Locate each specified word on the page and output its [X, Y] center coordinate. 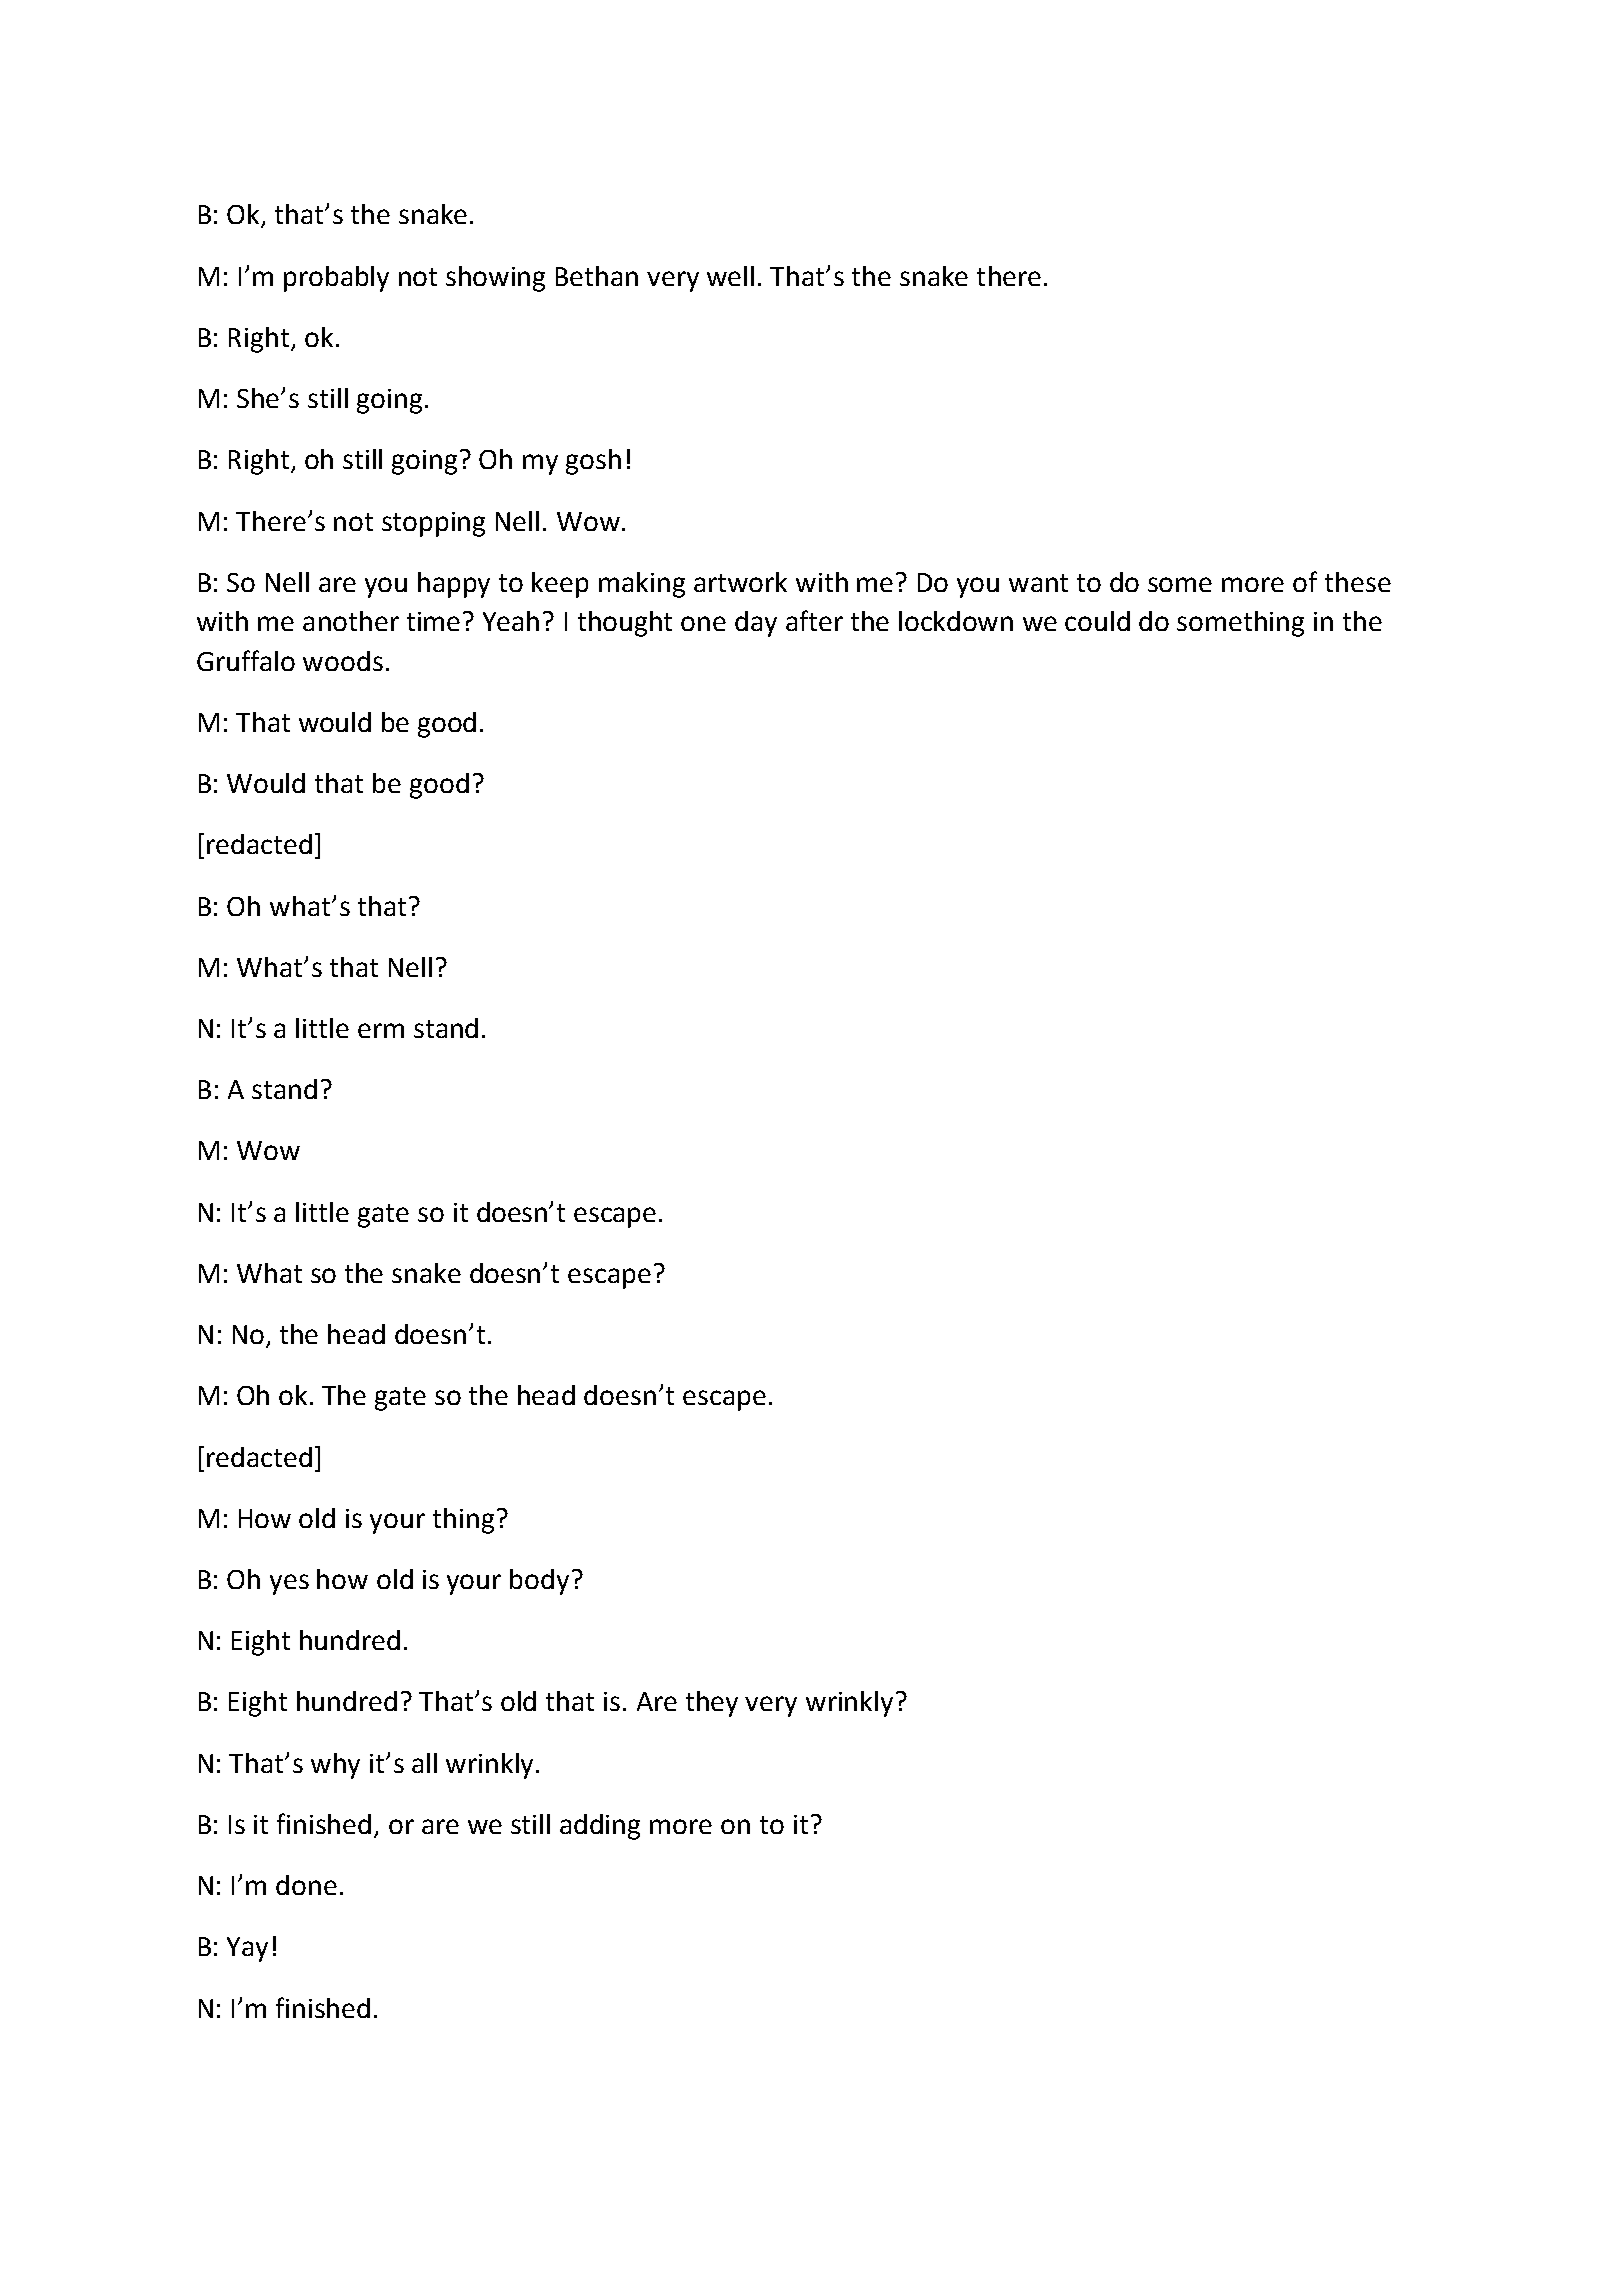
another [351, 621]
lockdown [956, 621]
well [730, 276]
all [424, 1763]
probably [336, 279]
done [306, 1885]
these [1358, 582]
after [814, 620]
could [1097, 621]
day [756, 624]
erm [381, 1030]
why [335, 1766]
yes [289, 1584]
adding [600, 1827]
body [539, 1582]
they [712, 1704]
